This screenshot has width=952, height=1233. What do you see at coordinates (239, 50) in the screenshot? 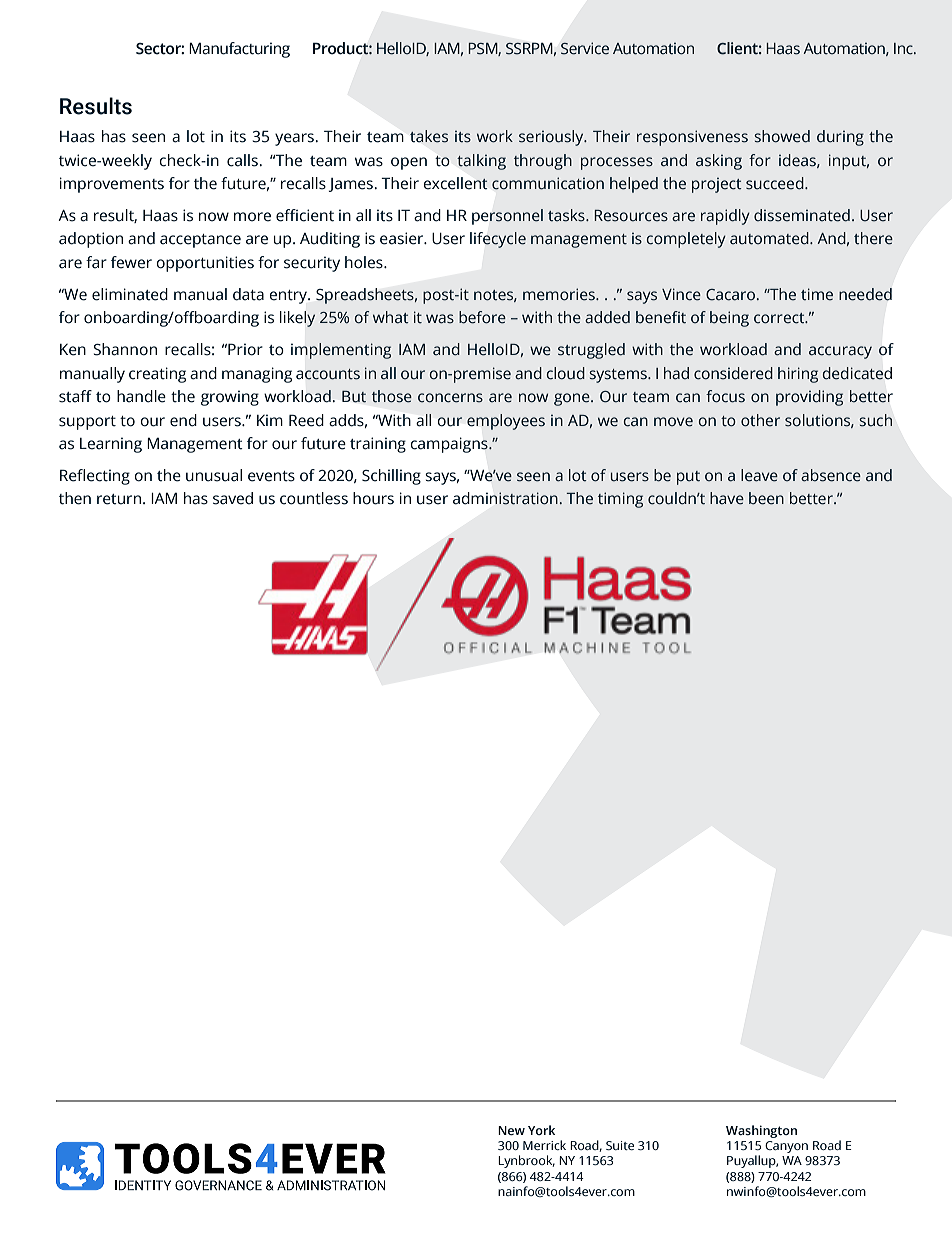
I see `Manufacturing` at bounding box center [239, 50].
